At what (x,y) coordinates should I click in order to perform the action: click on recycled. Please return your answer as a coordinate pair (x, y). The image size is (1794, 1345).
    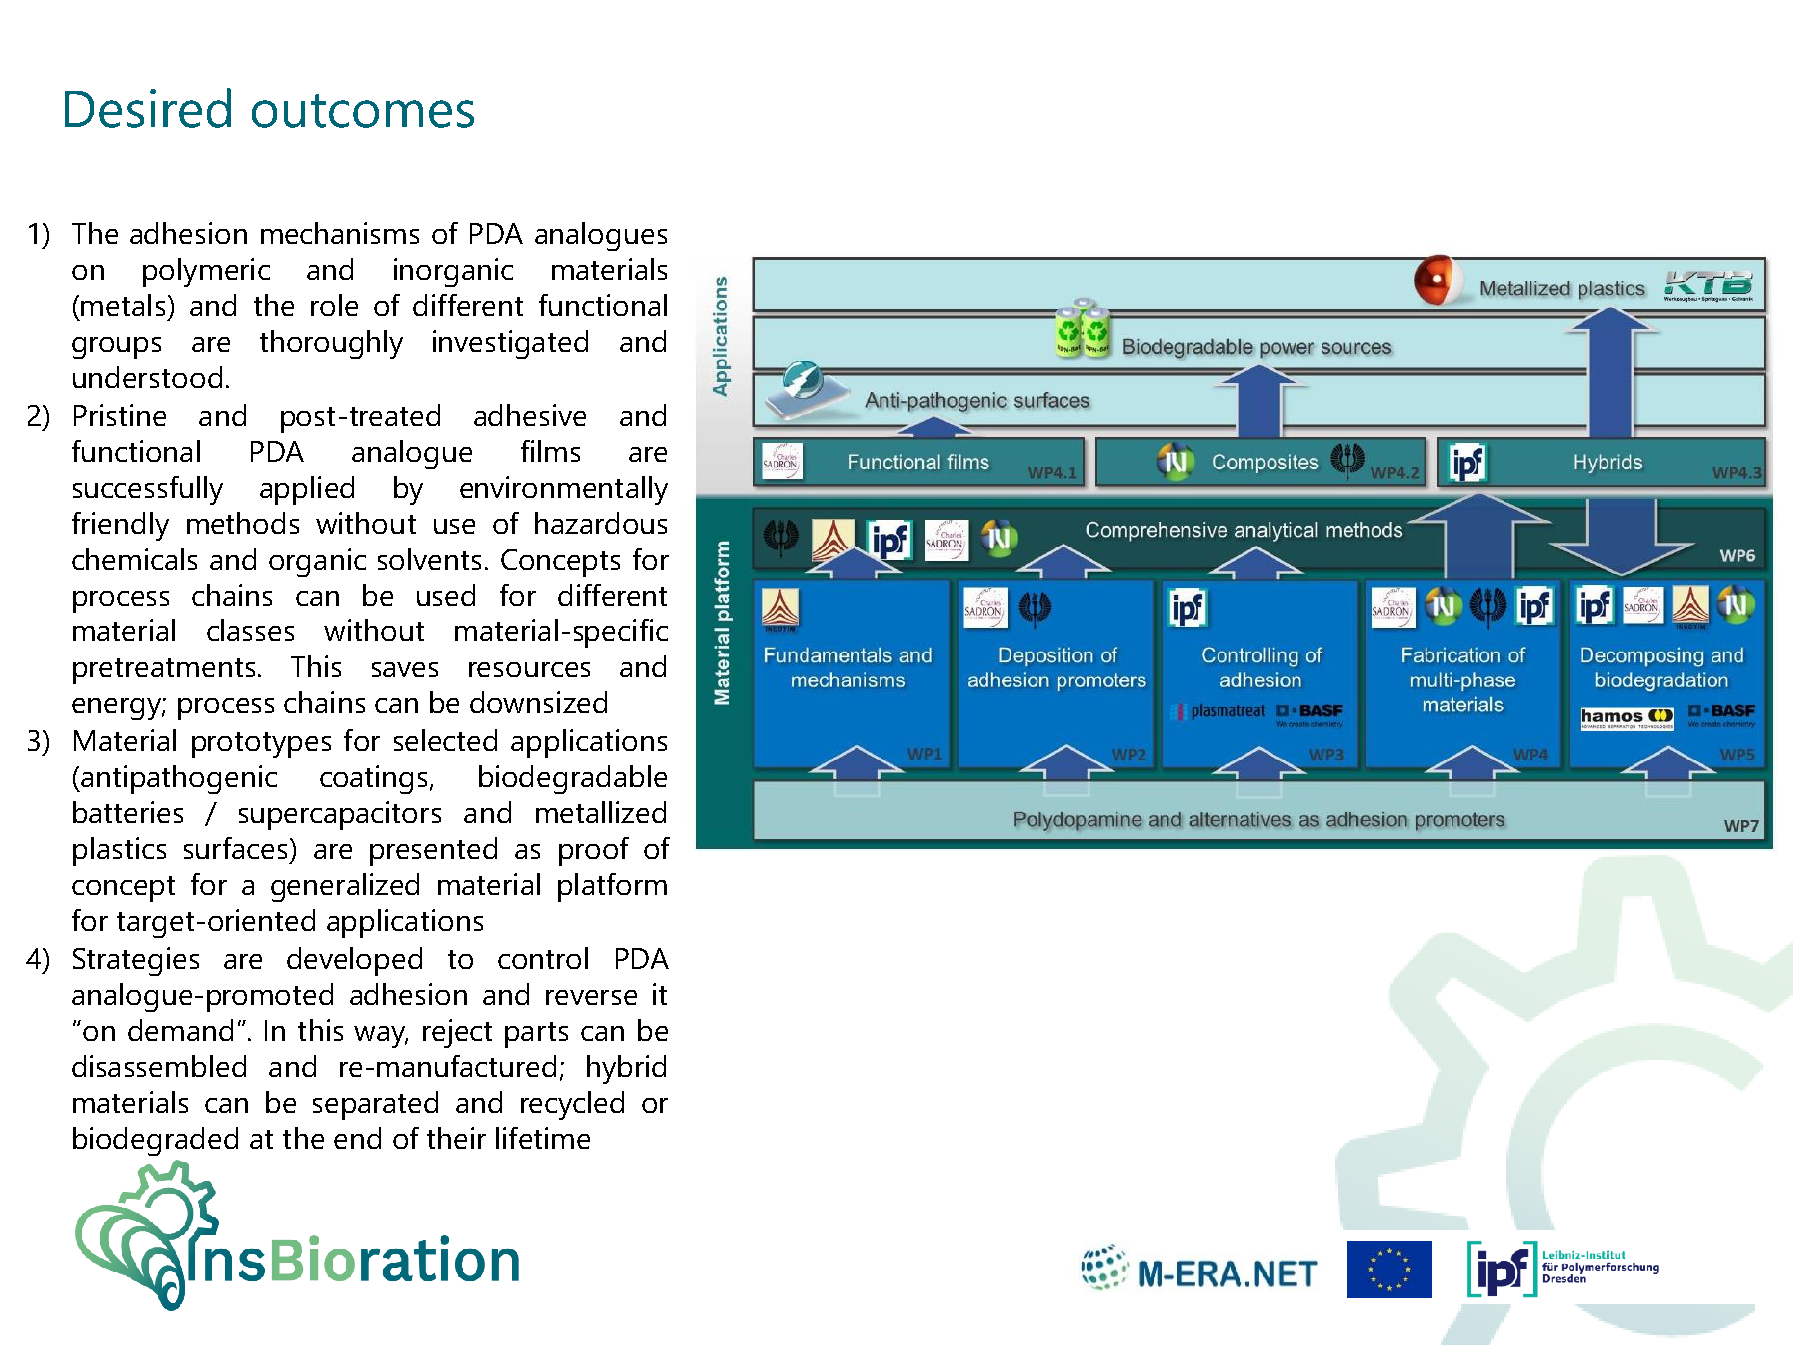
    Looking at the image, I should click on (572, 1105).
